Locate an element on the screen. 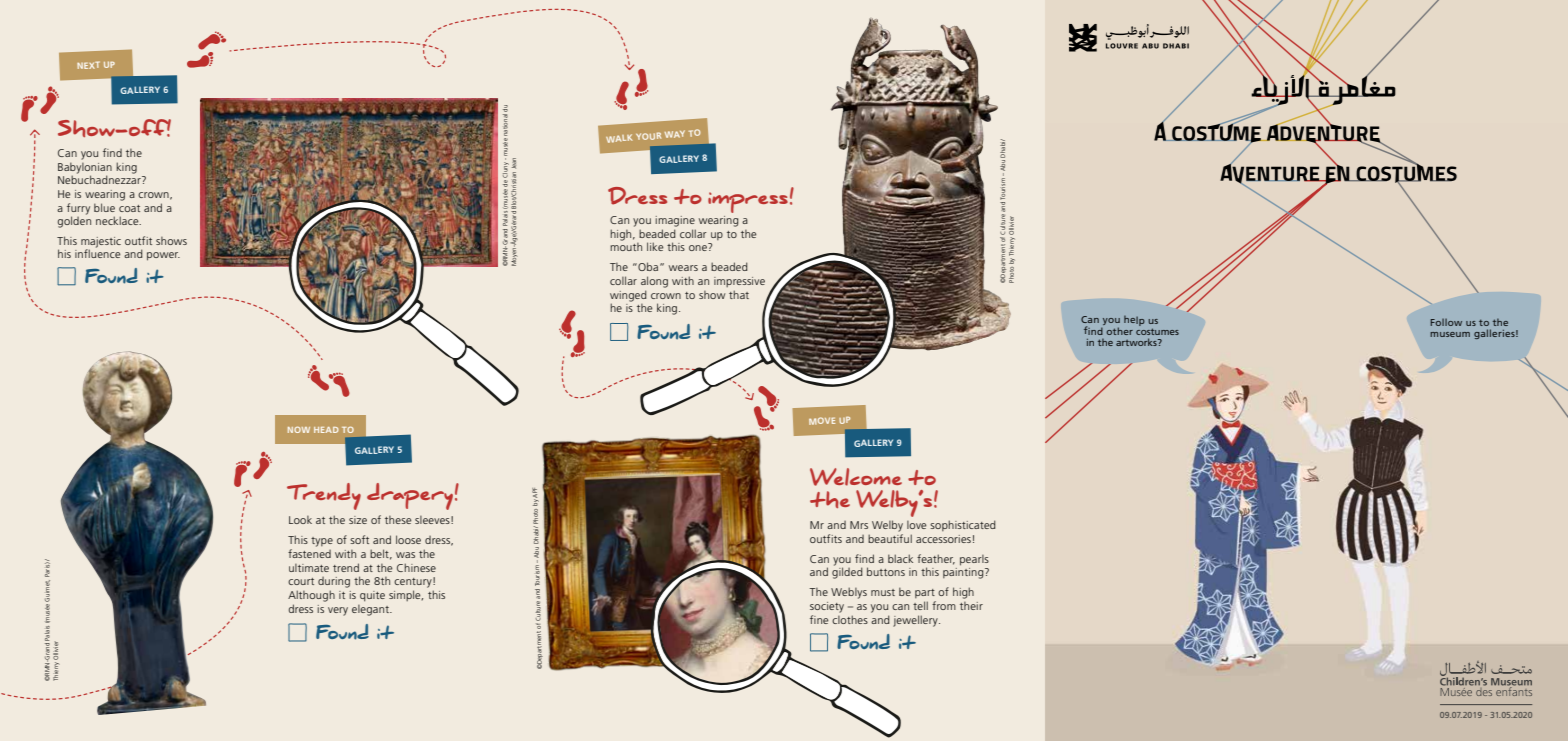 This screenshot has width=1568, height=741. sophisticated is located at coordinates (963, 525).
